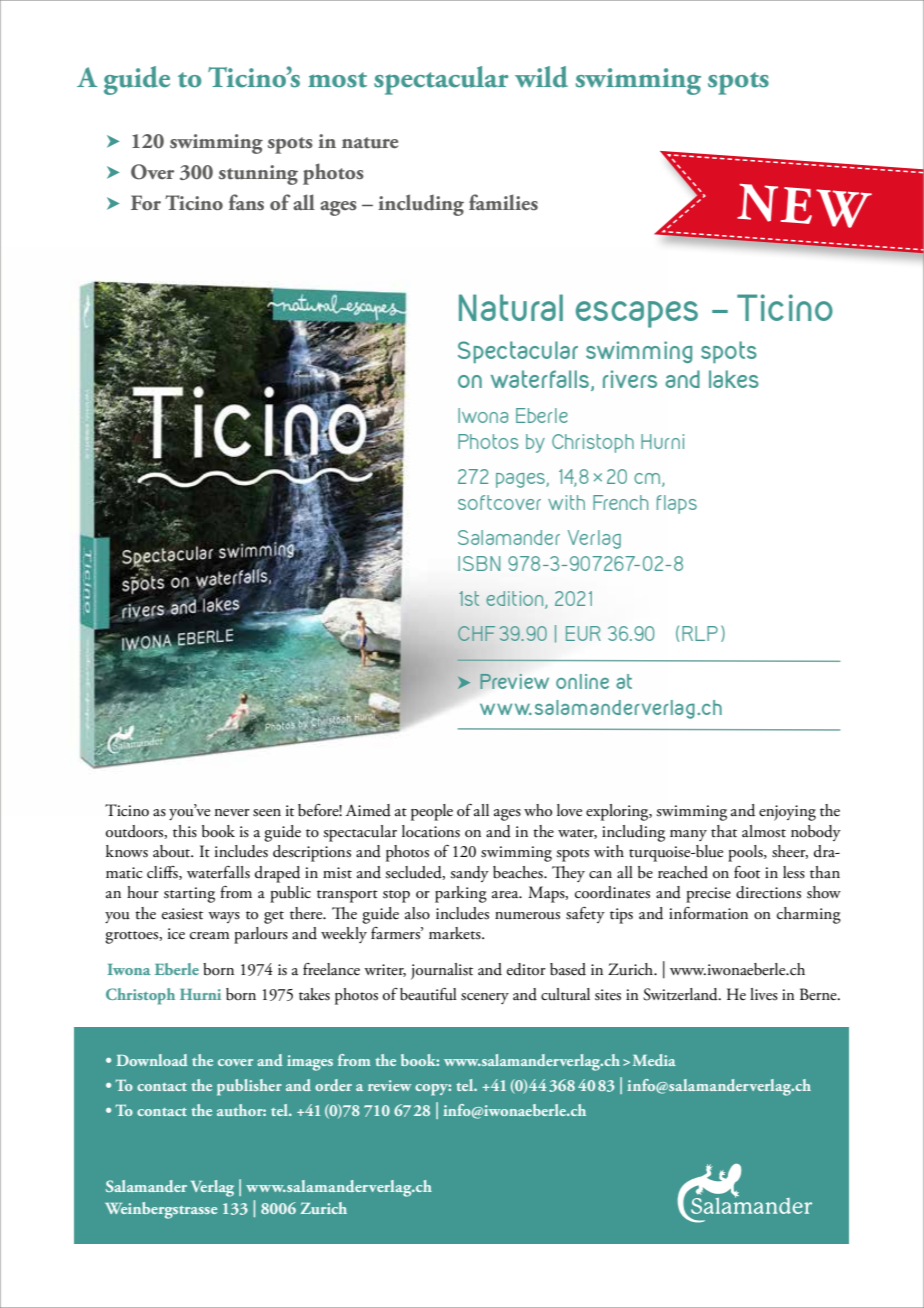  Describe the element at coordinates (677, 504) in the page. I see `flaps` at that location.
